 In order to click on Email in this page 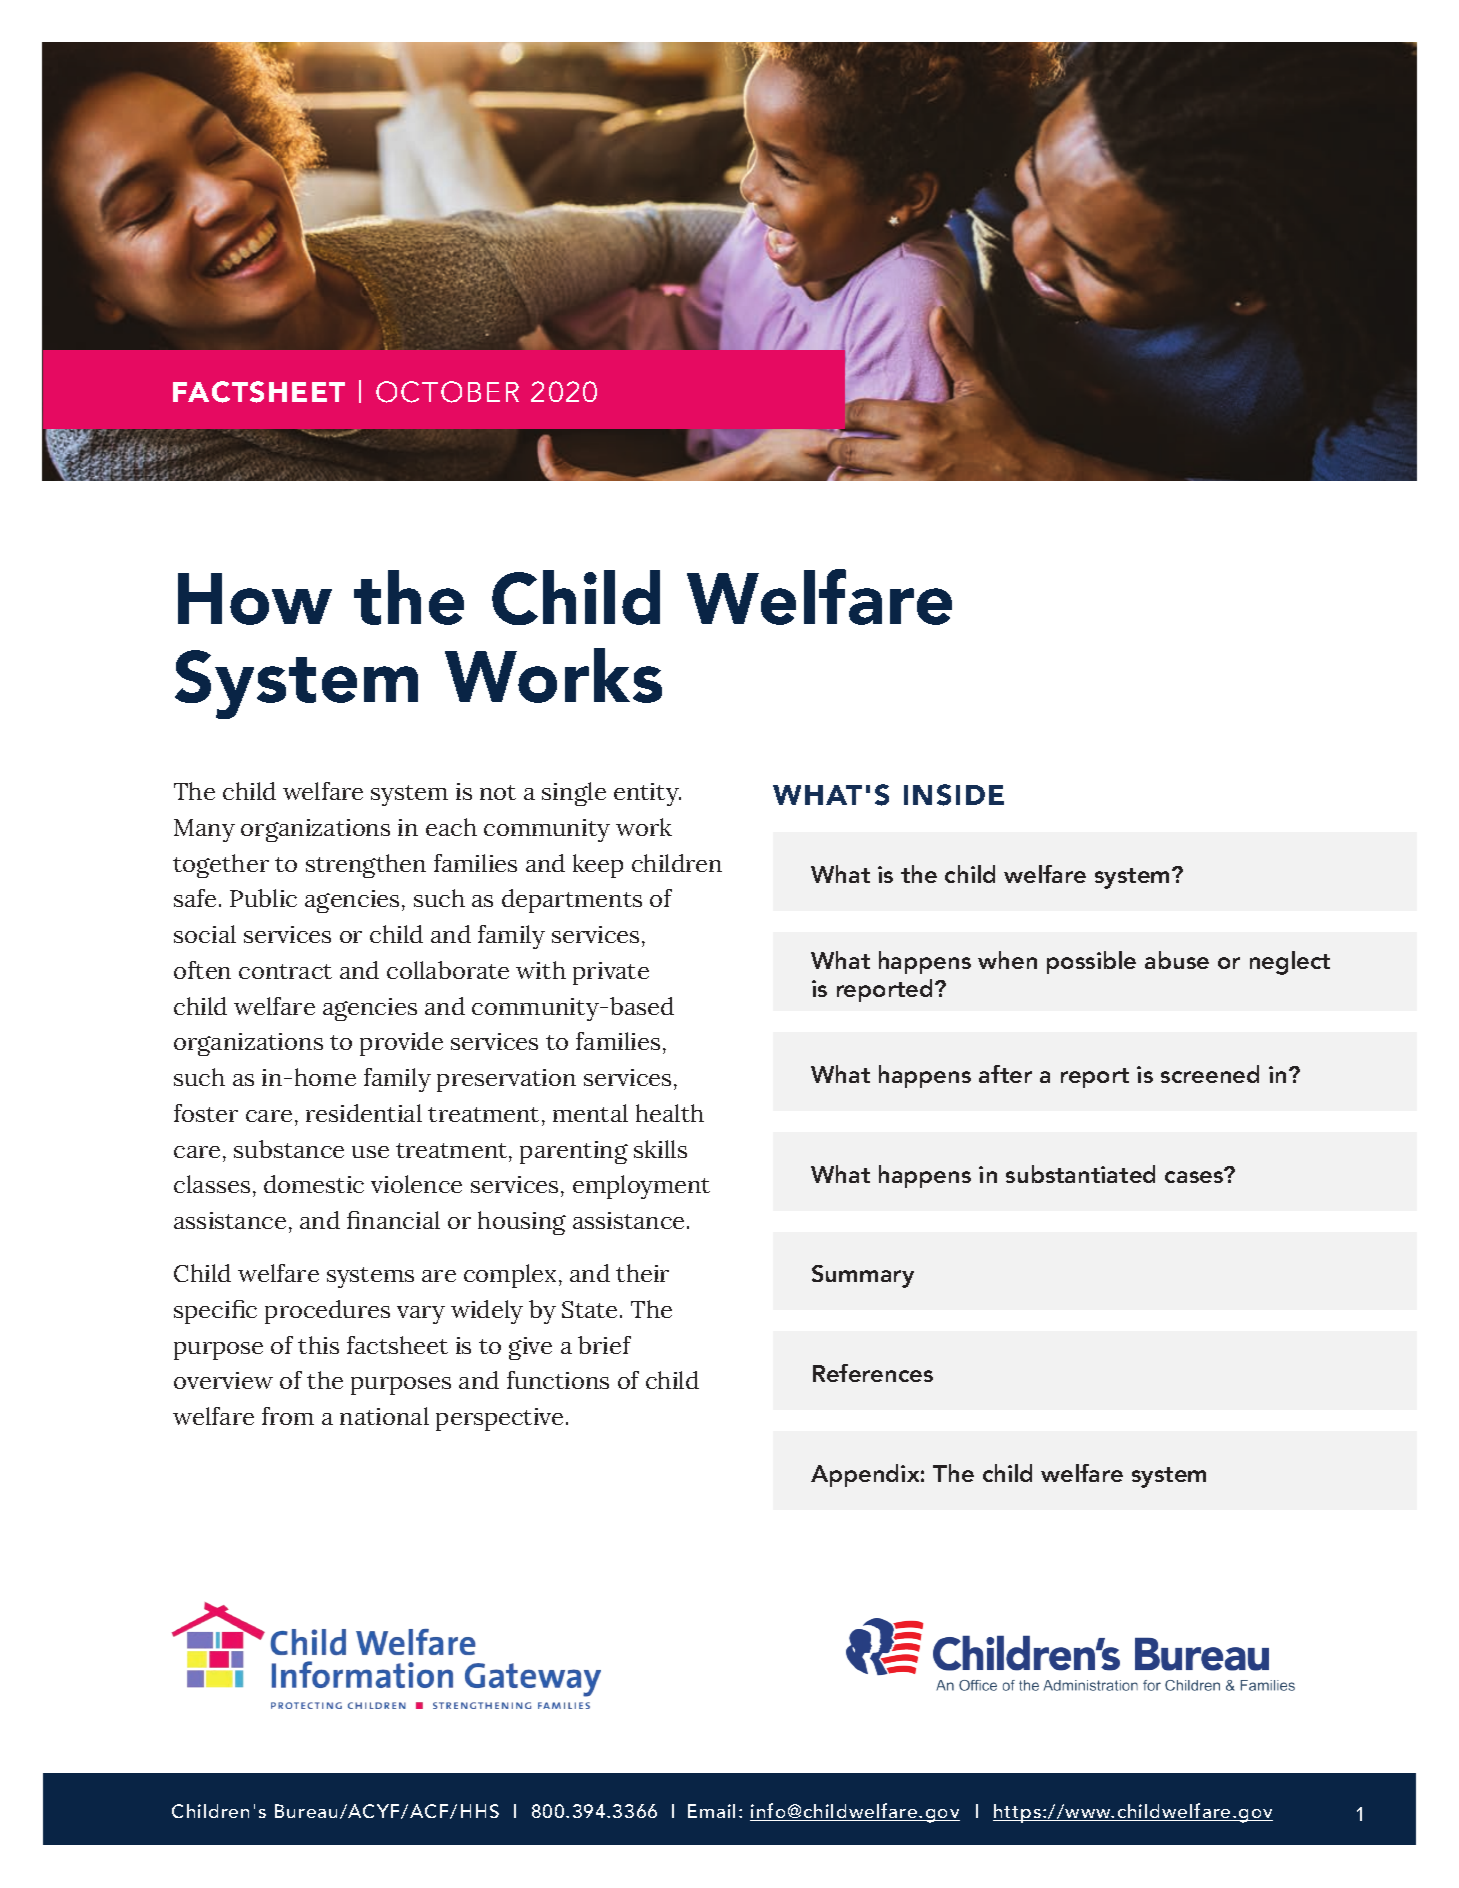, I will do `click(711, 1811)`.
